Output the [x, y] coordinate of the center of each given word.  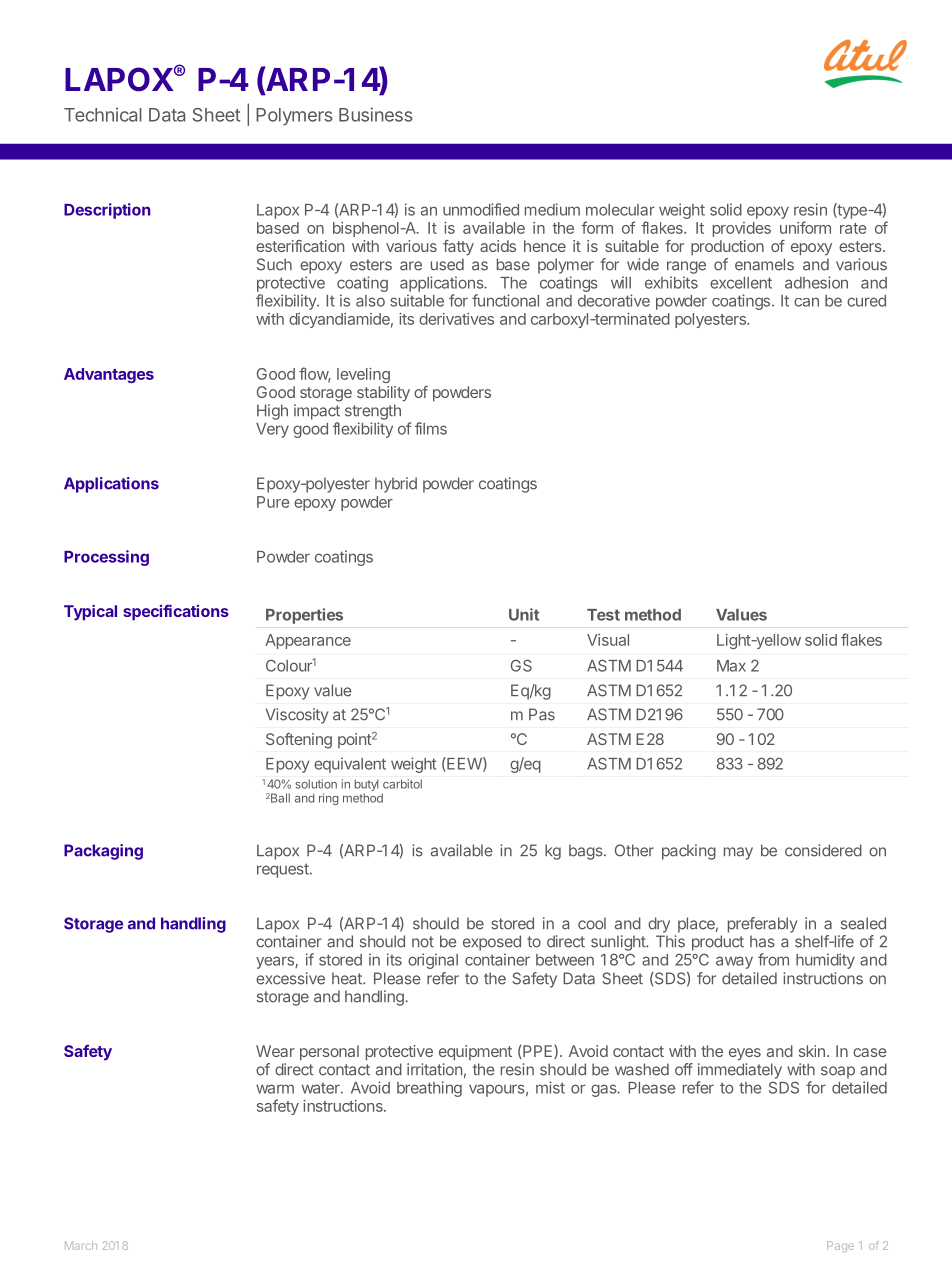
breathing [429, 1089]
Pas [542, 714]
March [81, 1245]
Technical [103, 115]
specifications [176, 612]
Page [840, 1246]
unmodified [481, 209]
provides [742, 229]
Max [731, 666]
